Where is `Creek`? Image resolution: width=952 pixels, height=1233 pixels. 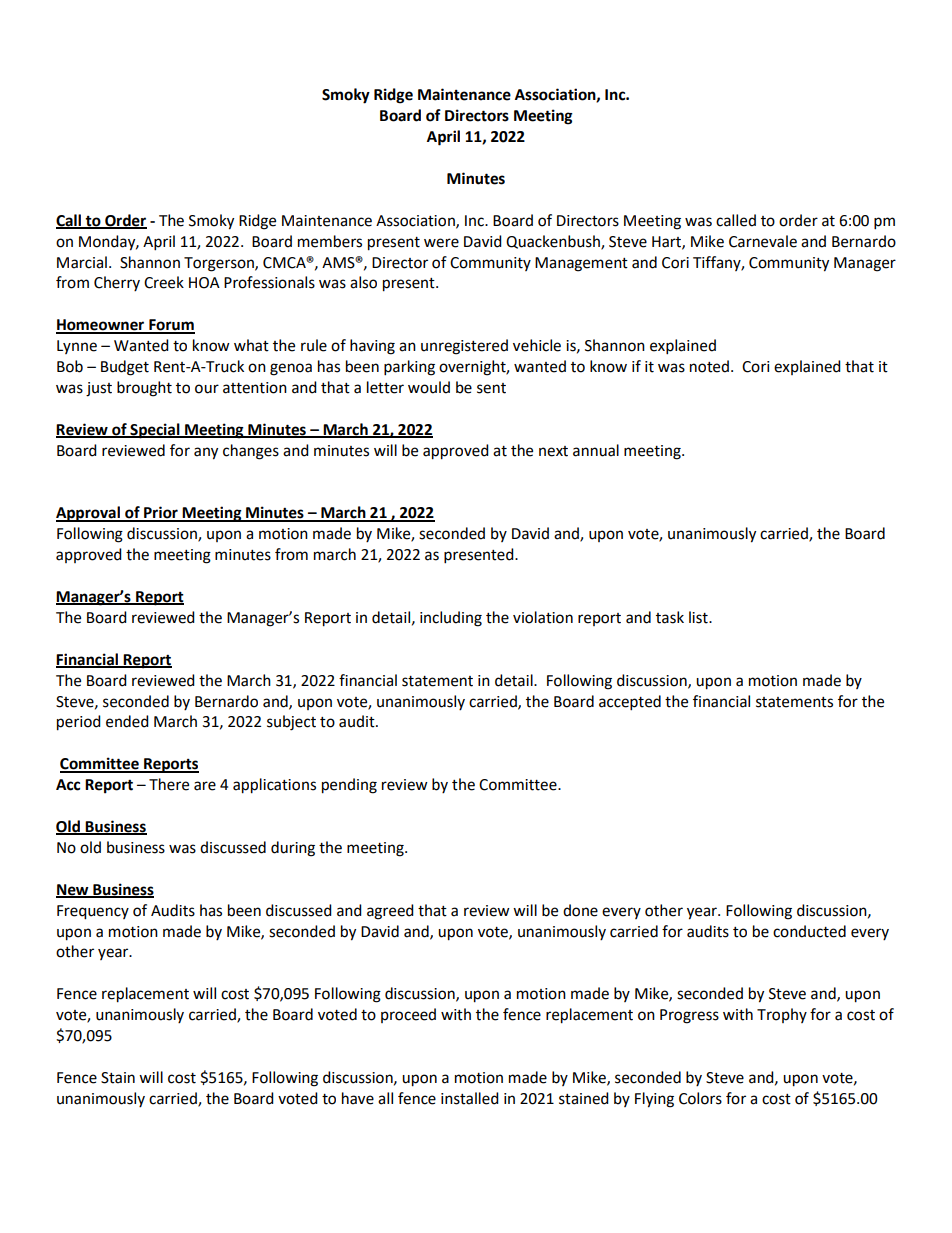
Creek is located at coordinates (164, 282).
